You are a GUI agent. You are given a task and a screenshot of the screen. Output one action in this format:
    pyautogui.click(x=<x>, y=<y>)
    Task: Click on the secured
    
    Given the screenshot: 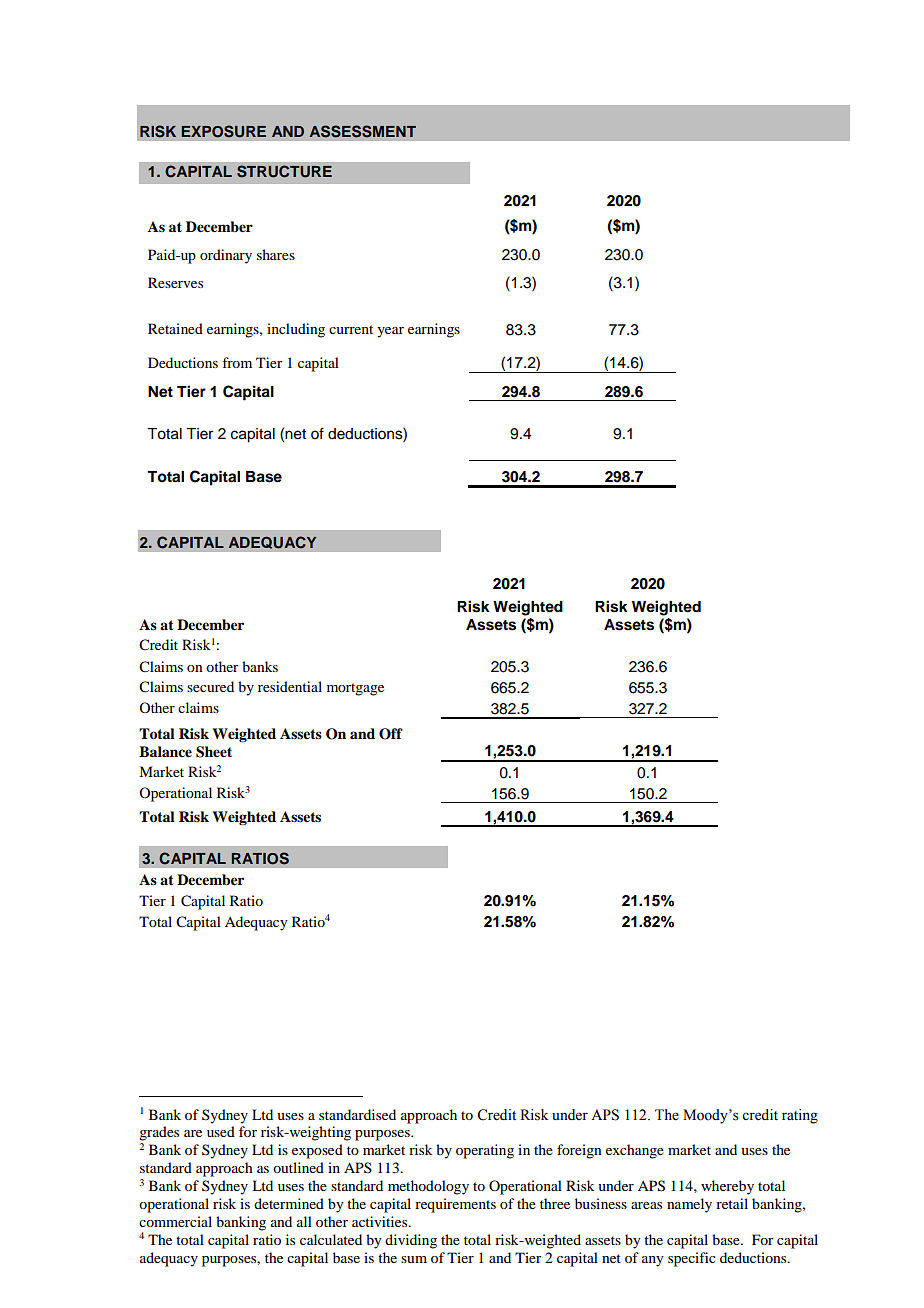 What is the action you would take?
    pyautogui.click(x=210, y=686)
